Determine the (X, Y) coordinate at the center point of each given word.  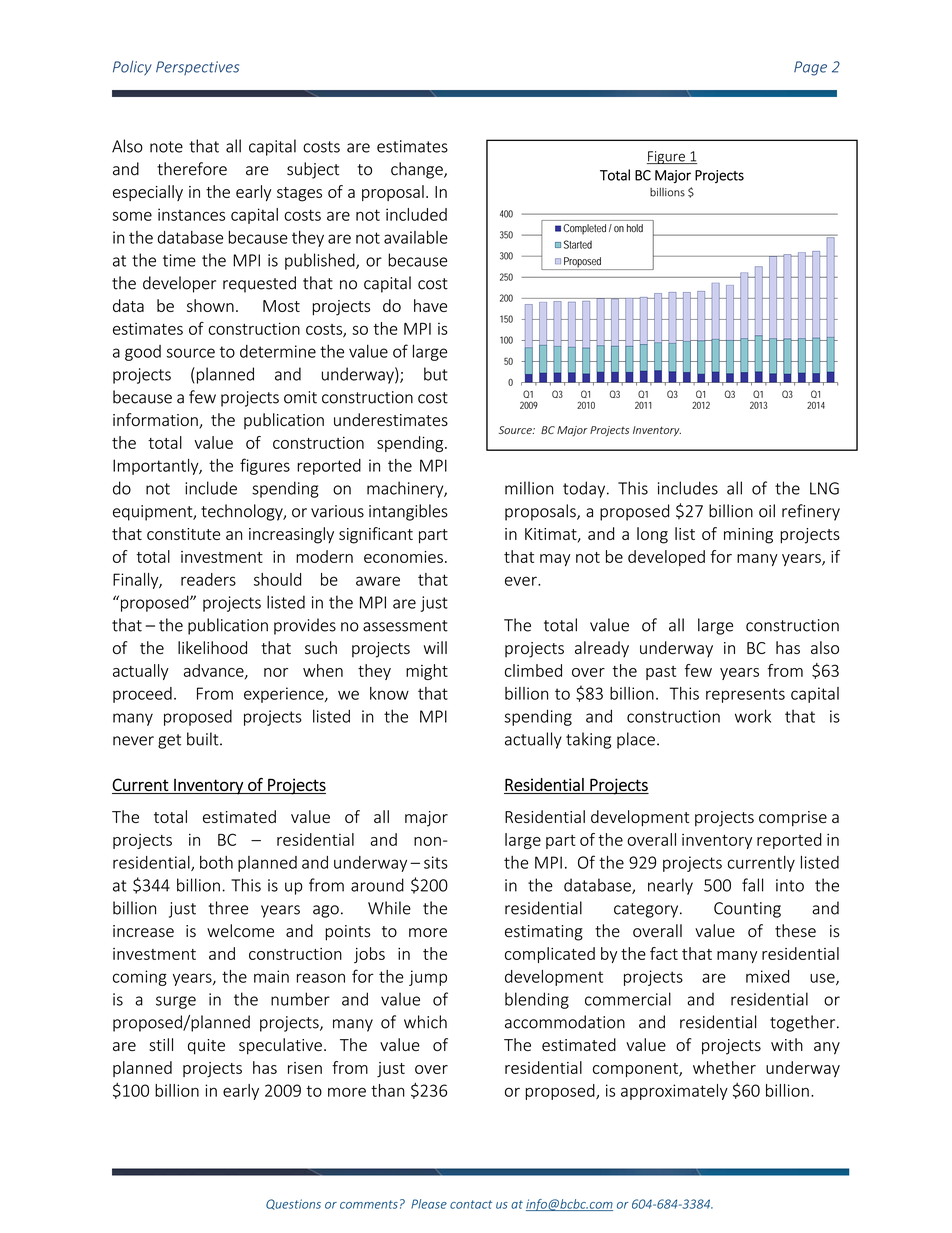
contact (471, 1204)
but (436, 374)
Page (810, 68)
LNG (824, 488)
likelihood (212, 647)
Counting (747, 910)
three (228, 908)
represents (745, 695)
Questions (293, 1204)
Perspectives (197, 68)
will (435, 647)
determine (278, 351)
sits (436, 862)
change (418, 170)
